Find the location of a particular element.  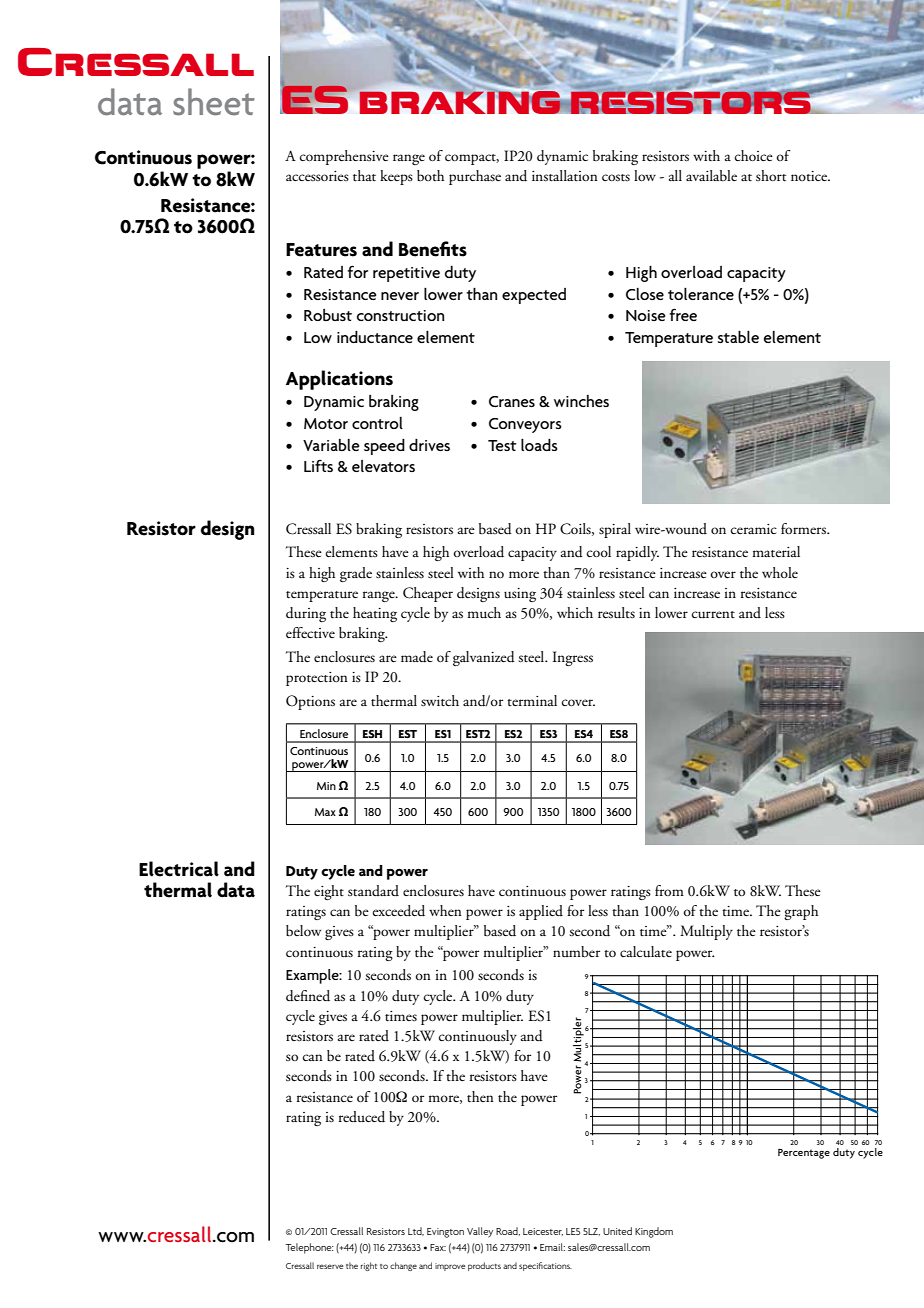

sheet is located at coordinates (214, 102).
